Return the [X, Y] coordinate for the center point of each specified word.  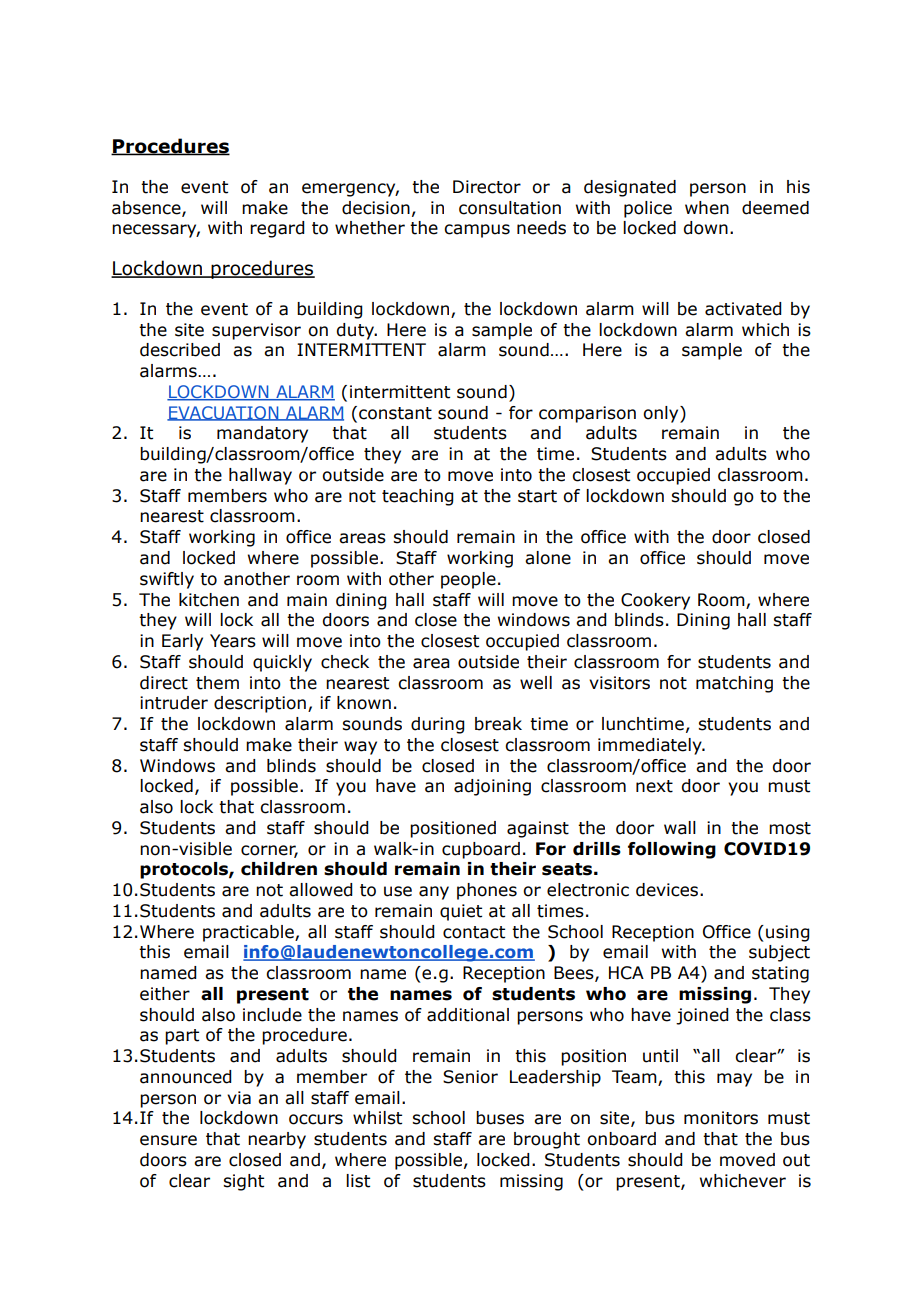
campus [477, 231]
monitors [721, 1118]
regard [277, 229]
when [707, 208]
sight [243, 1182]
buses [500, 1118]
